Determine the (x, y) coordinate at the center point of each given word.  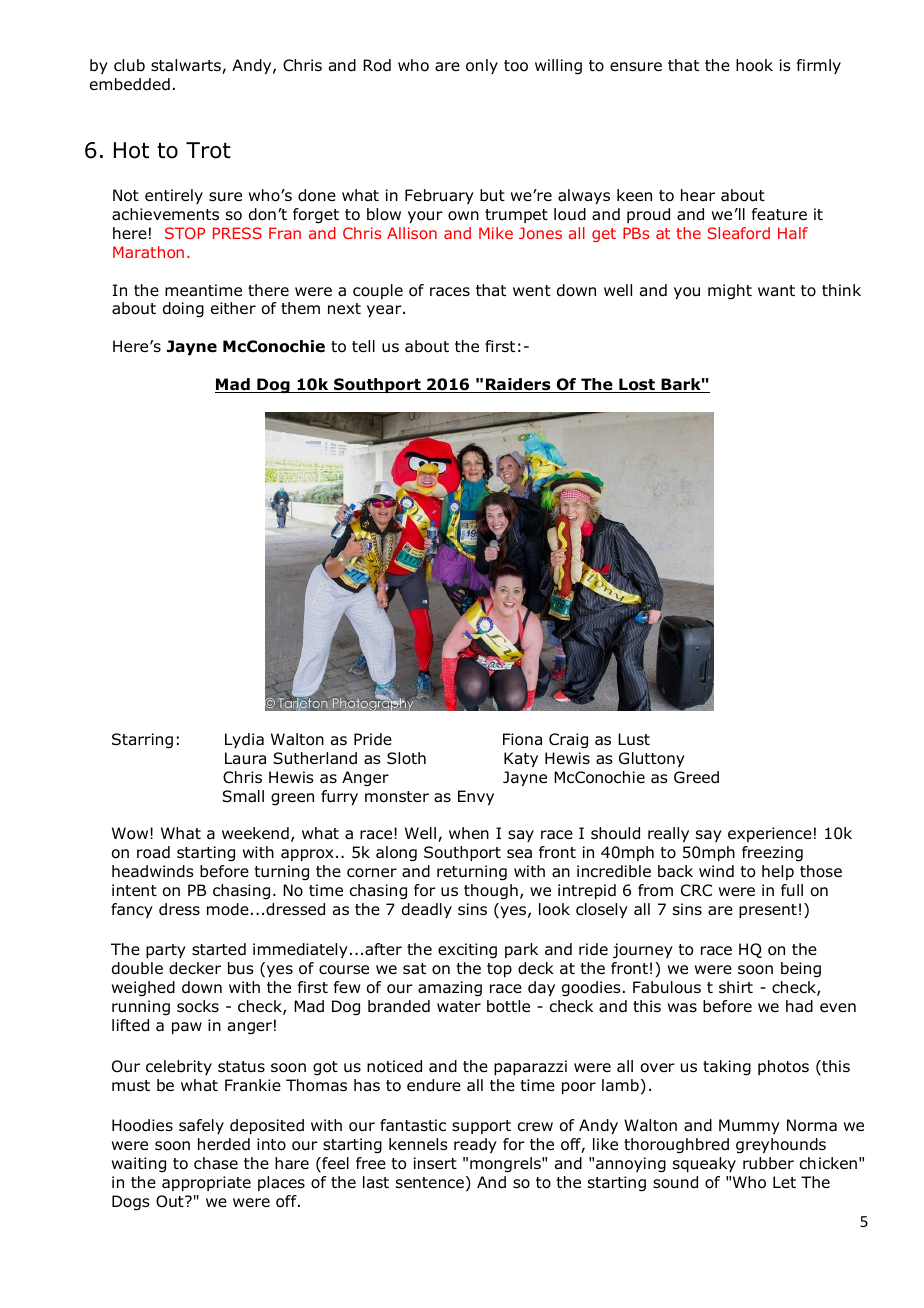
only (482, 66)
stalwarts (187, 66)
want (776, 291)
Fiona (522, 739)
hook (754, 65)
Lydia (244, 740)
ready (475, 1145)
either (233, 308)
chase (216, 1163)
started (219, 949)
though (491, 892)
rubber (768, 1163)
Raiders (518, 385)
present (768, 911)
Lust (634, 739)
